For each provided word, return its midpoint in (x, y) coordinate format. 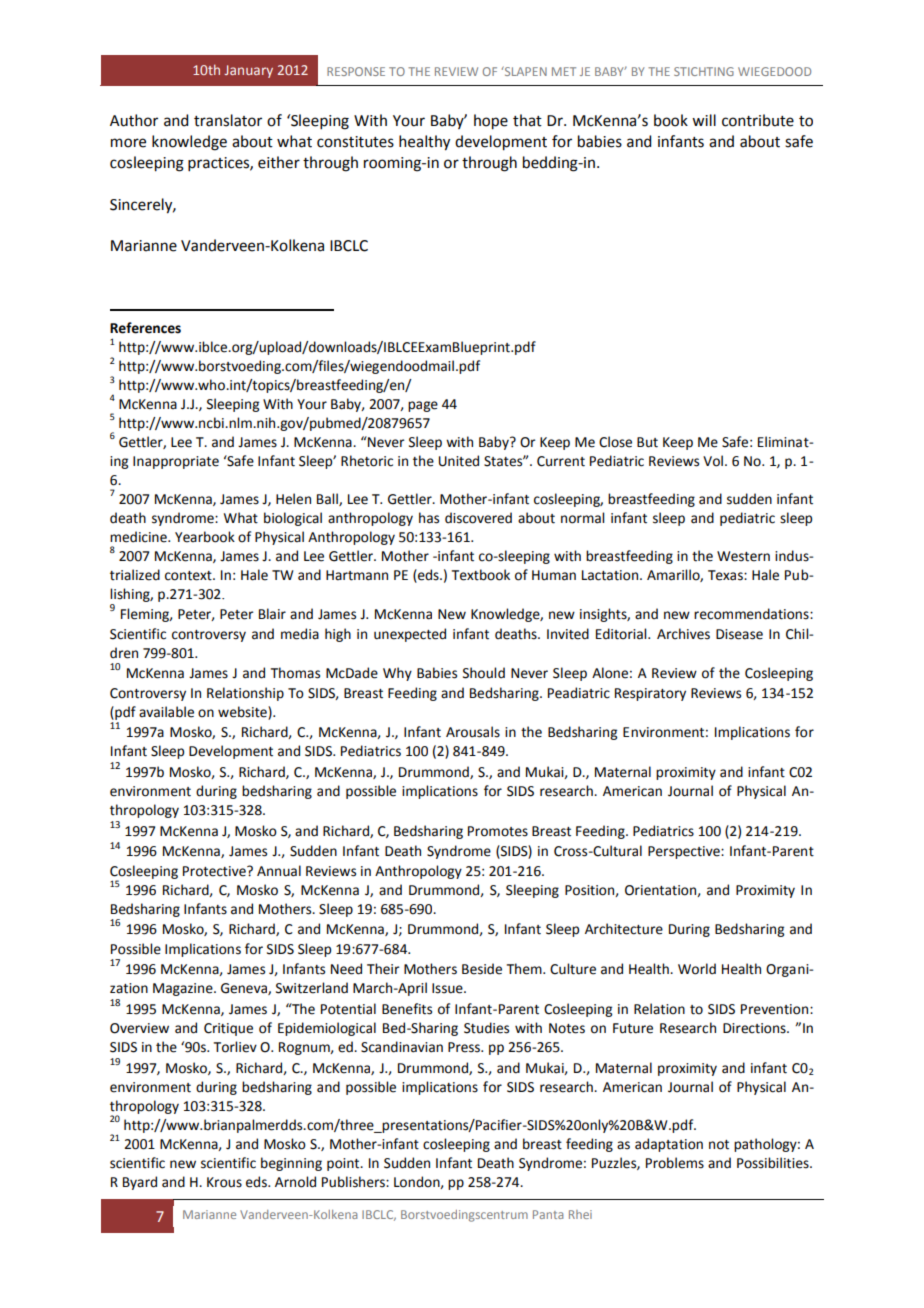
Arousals (473, 732)
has (429, 518)
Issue (448, 988)
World (697, 969)
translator (228, 120)
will (704, 120)
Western (743, 556)
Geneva (245, 989)
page (423, 406)
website (243, 712)
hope (491, 122)
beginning (291, 1164)
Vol (713, 461)
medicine (139, 537)
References (145, 328)
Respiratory (650, 694)
